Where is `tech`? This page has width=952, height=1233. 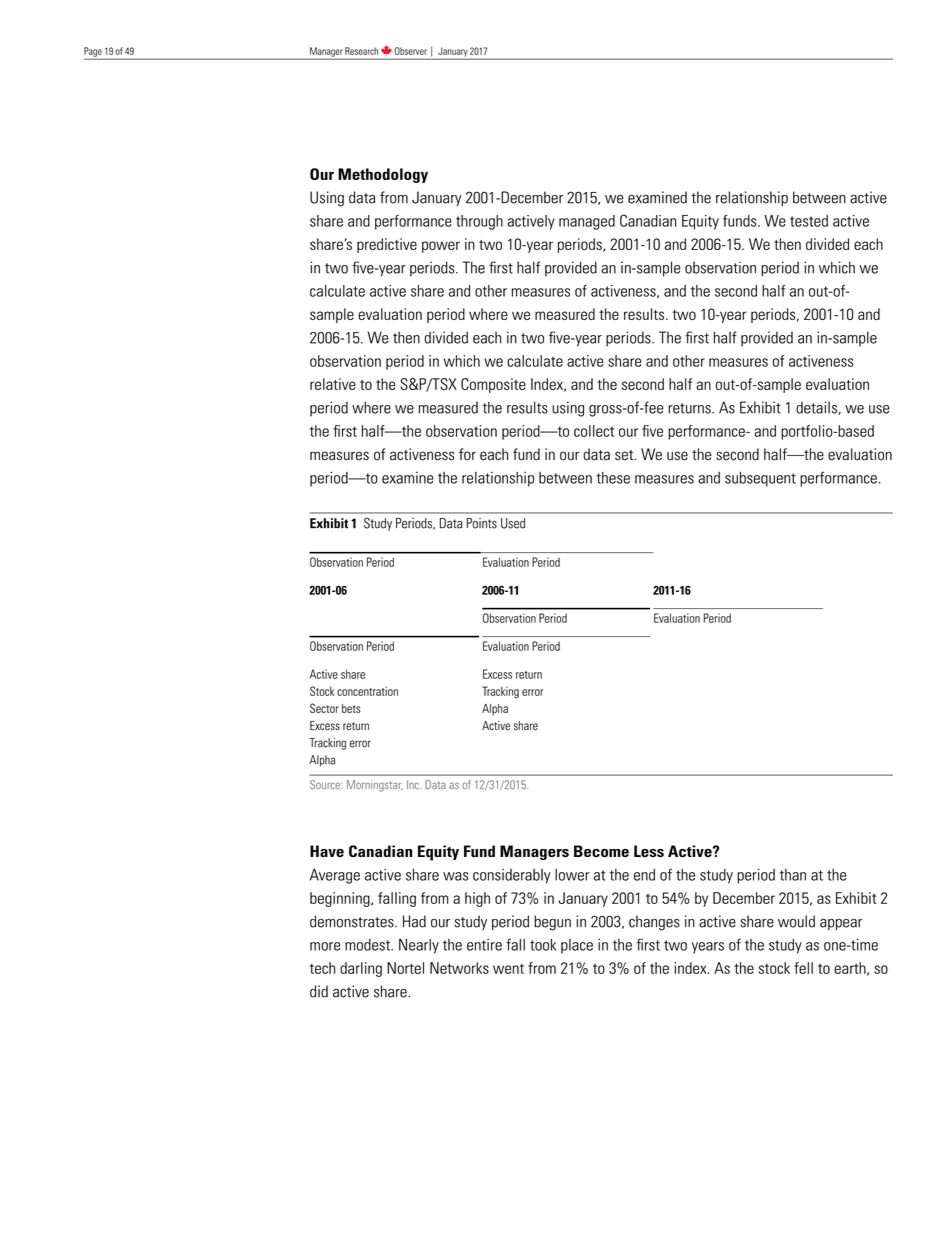
tech is located at coordinates (322, 968).
